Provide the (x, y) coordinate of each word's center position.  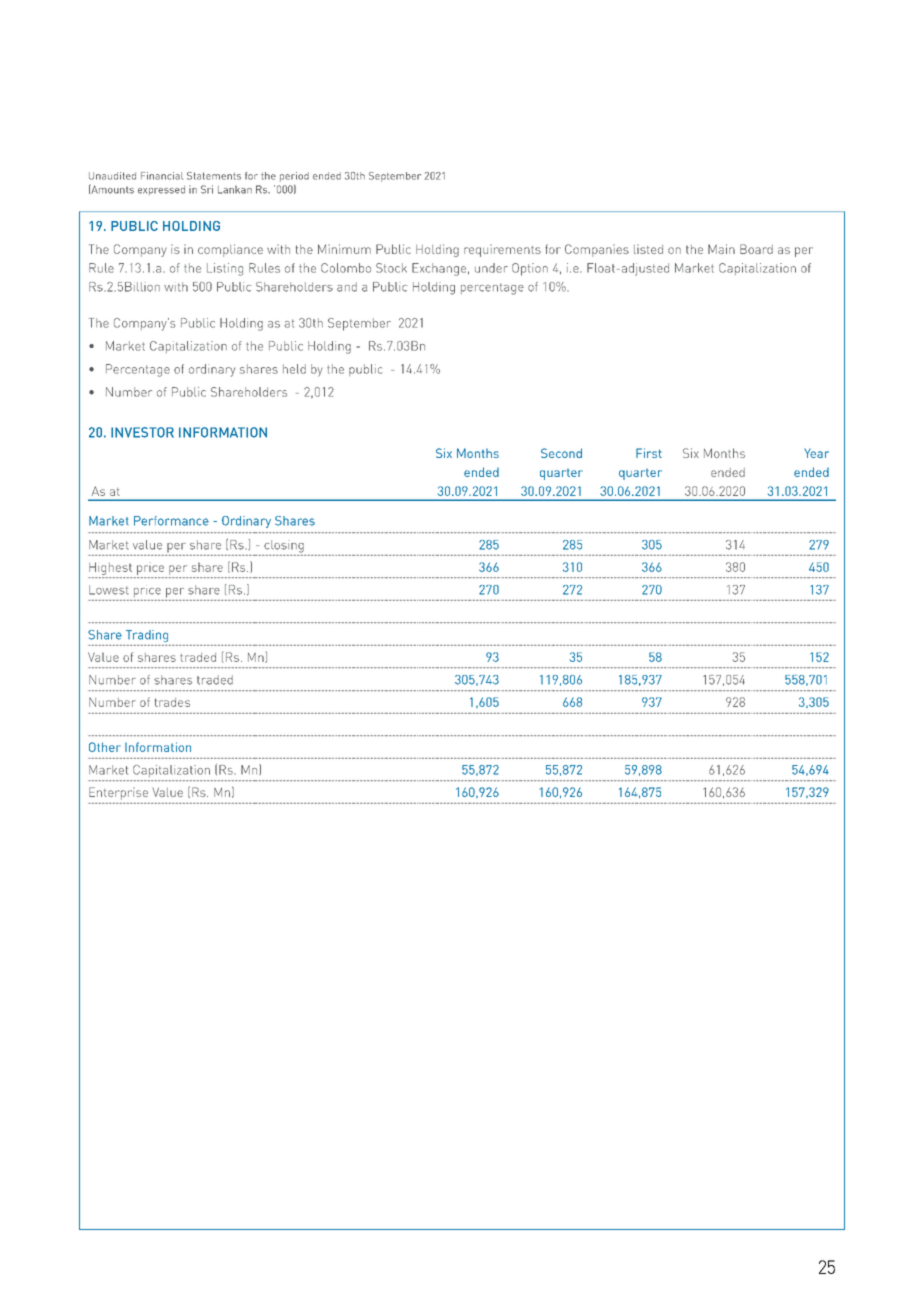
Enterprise (118, 793)
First (649, 453)
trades (172, 702)
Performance (171, 521)
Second (561, 453)
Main (721, 249)
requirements (502, 250)
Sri (207, 189)
